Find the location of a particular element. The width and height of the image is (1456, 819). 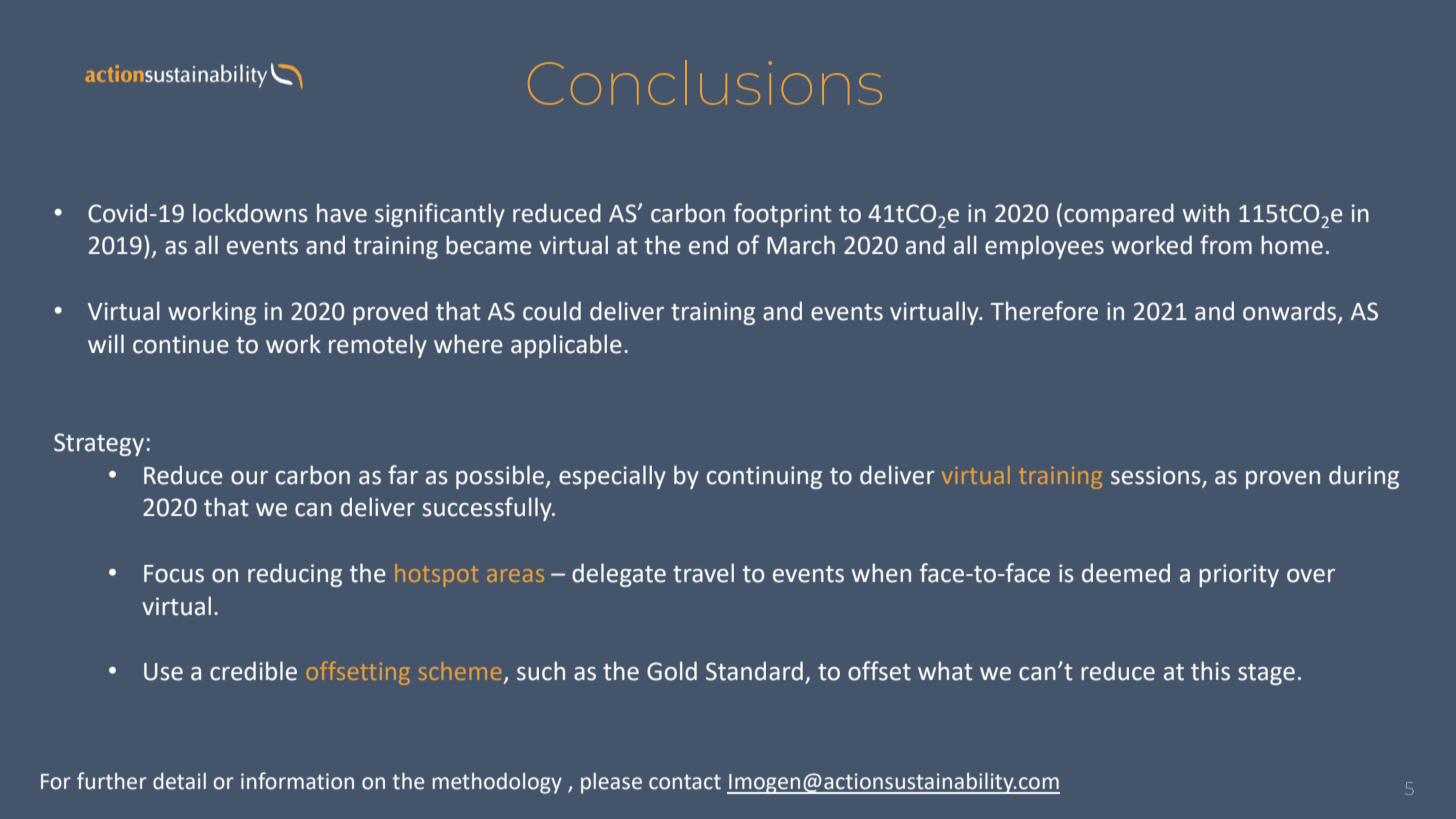

onwards is located at coordinates (1291, 312).
